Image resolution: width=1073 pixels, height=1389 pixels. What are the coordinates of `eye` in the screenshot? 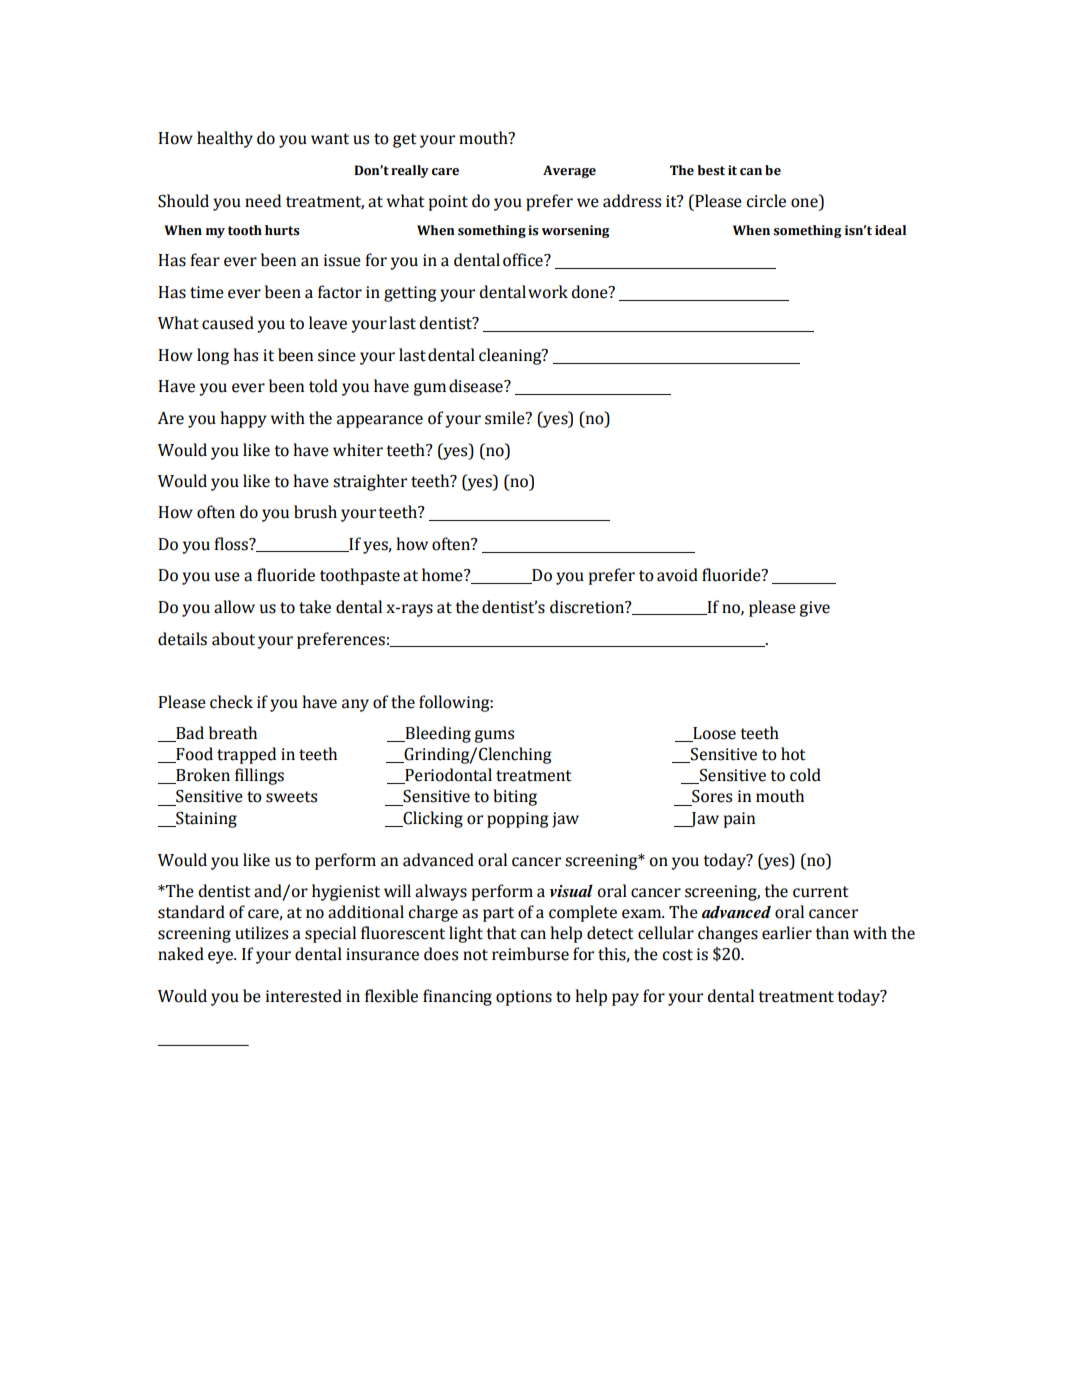 It's located at (221, 957).
